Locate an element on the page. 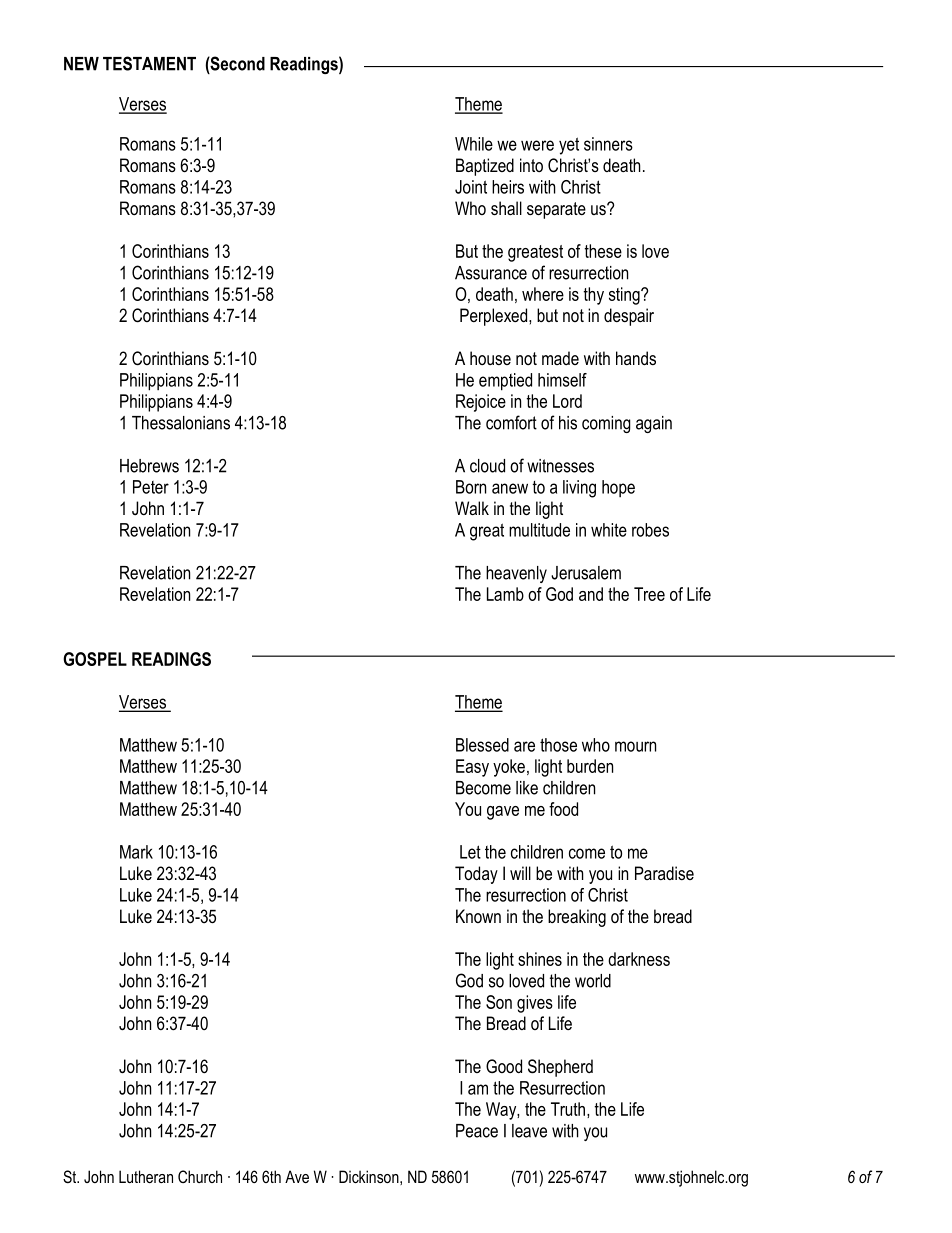  TESTAMENT is located at coordinates (149, 63).
